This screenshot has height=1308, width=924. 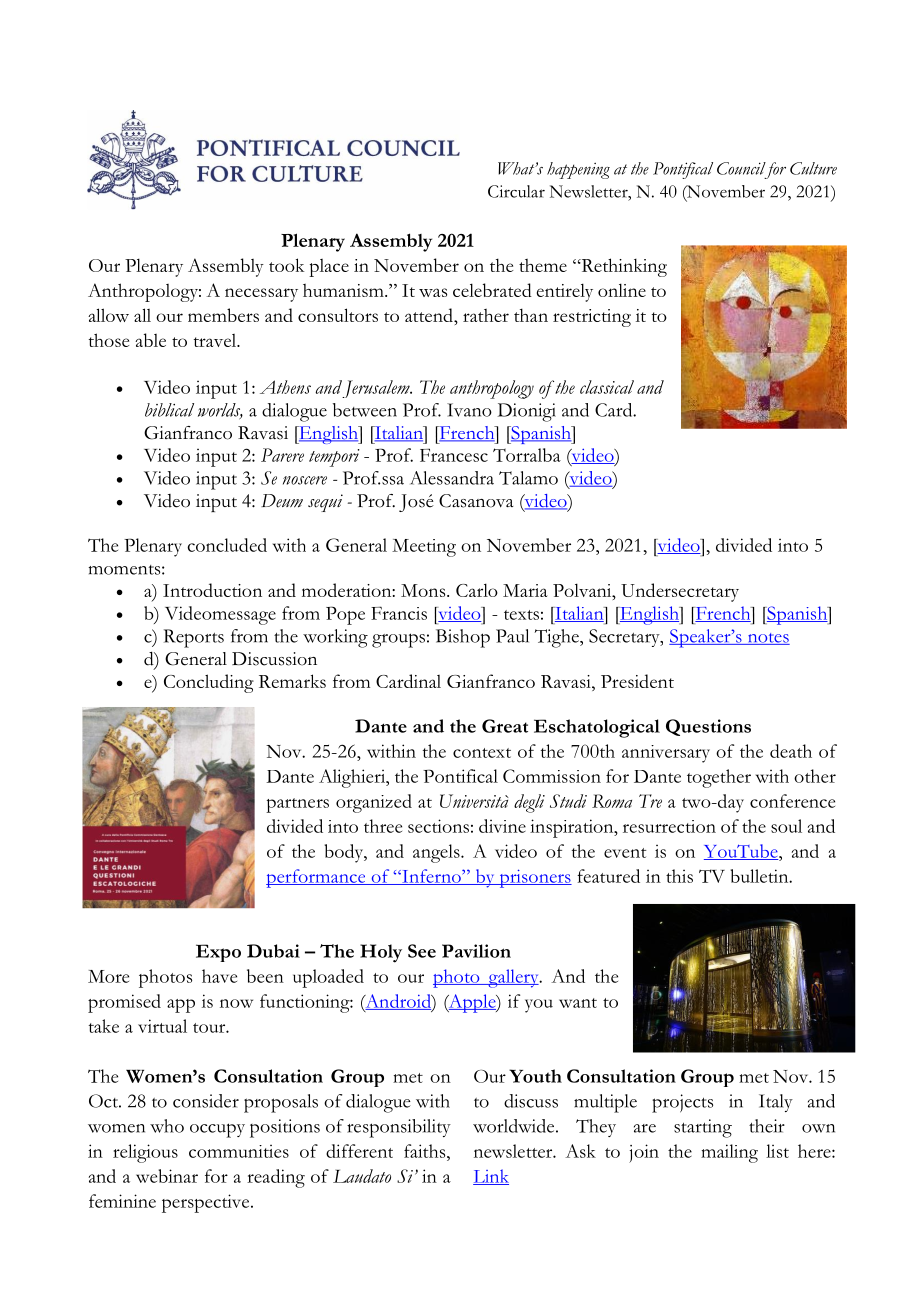 I want to click on webinar, so click(x=167, y=1176).
